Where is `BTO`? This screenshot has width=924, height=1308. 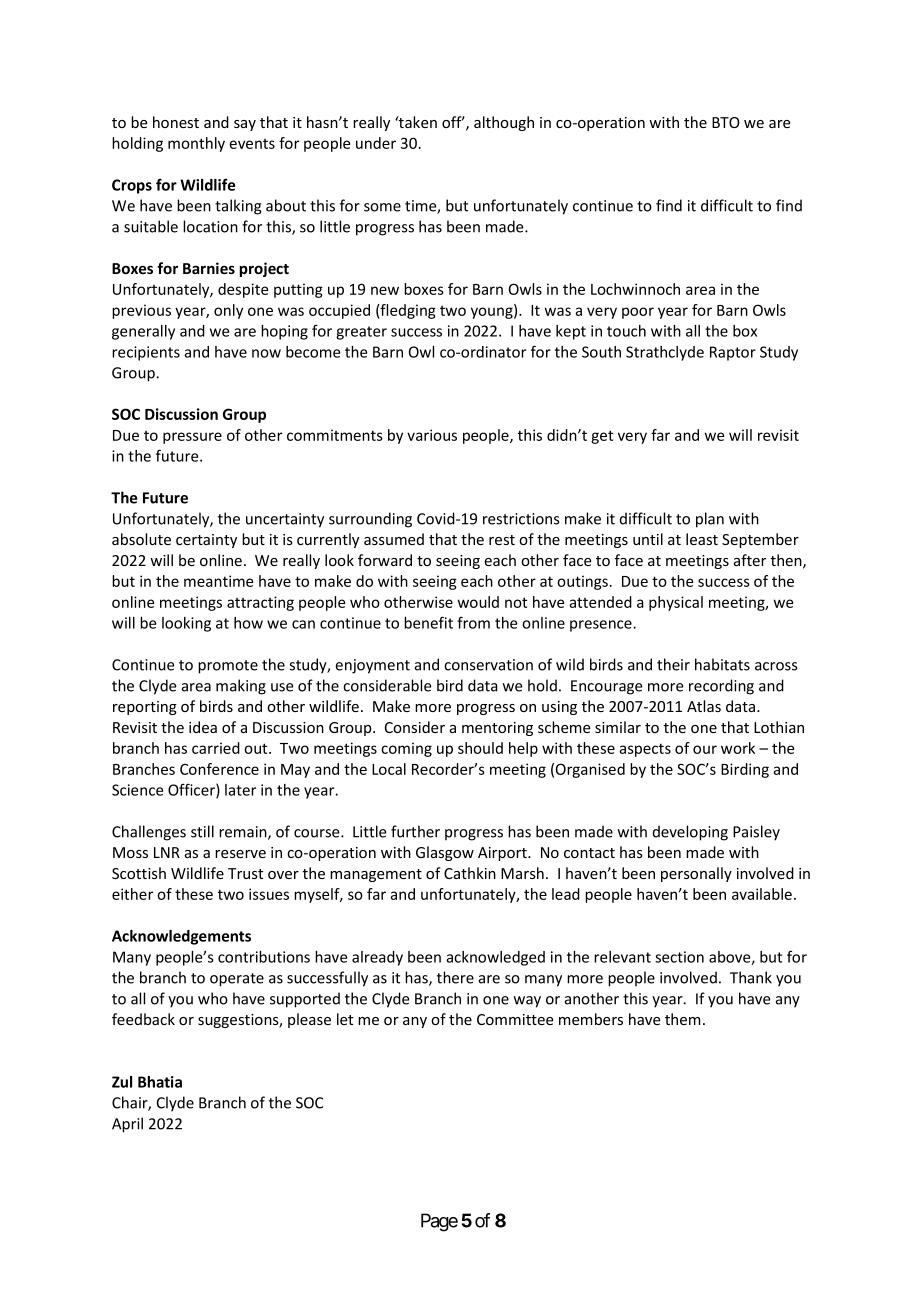
BTO is located at coordinates (726, 122).
